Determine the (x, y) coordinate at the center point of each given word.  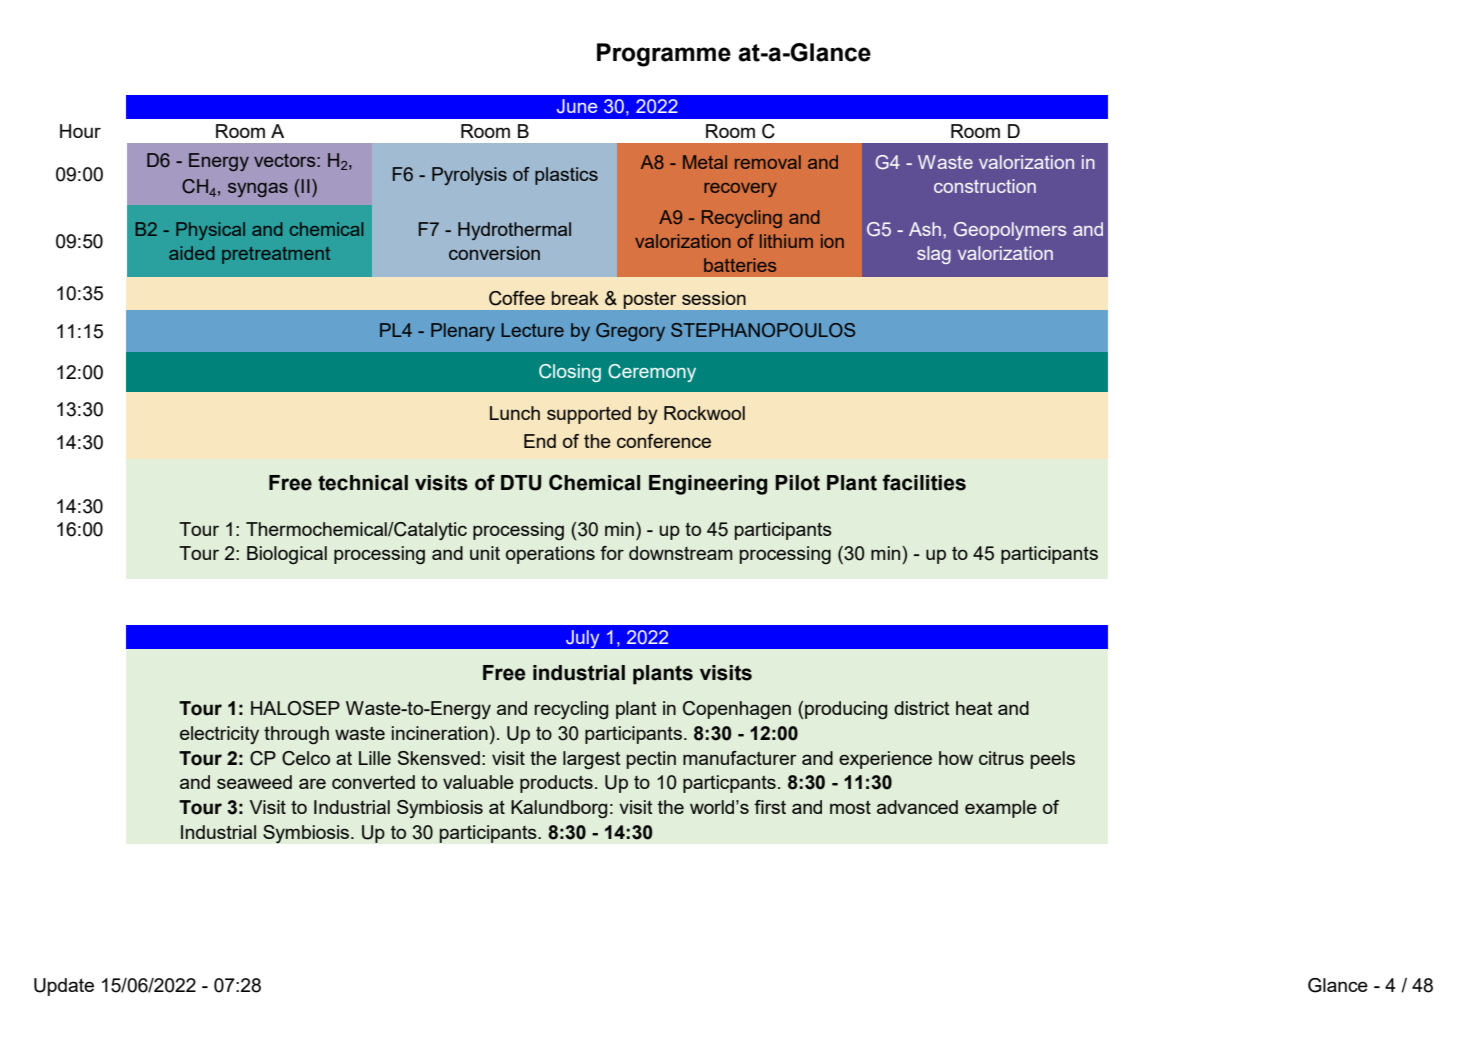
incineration (440, 733)
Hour (80, 131)
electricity (219, 735)
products (556, 784)
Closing (570, 373)
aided (191, 253)
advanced (917, 807)
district (922, 708)
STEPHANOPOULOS (763, 330)
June (577, 106)
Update (64, 987)
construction (985, 186)
